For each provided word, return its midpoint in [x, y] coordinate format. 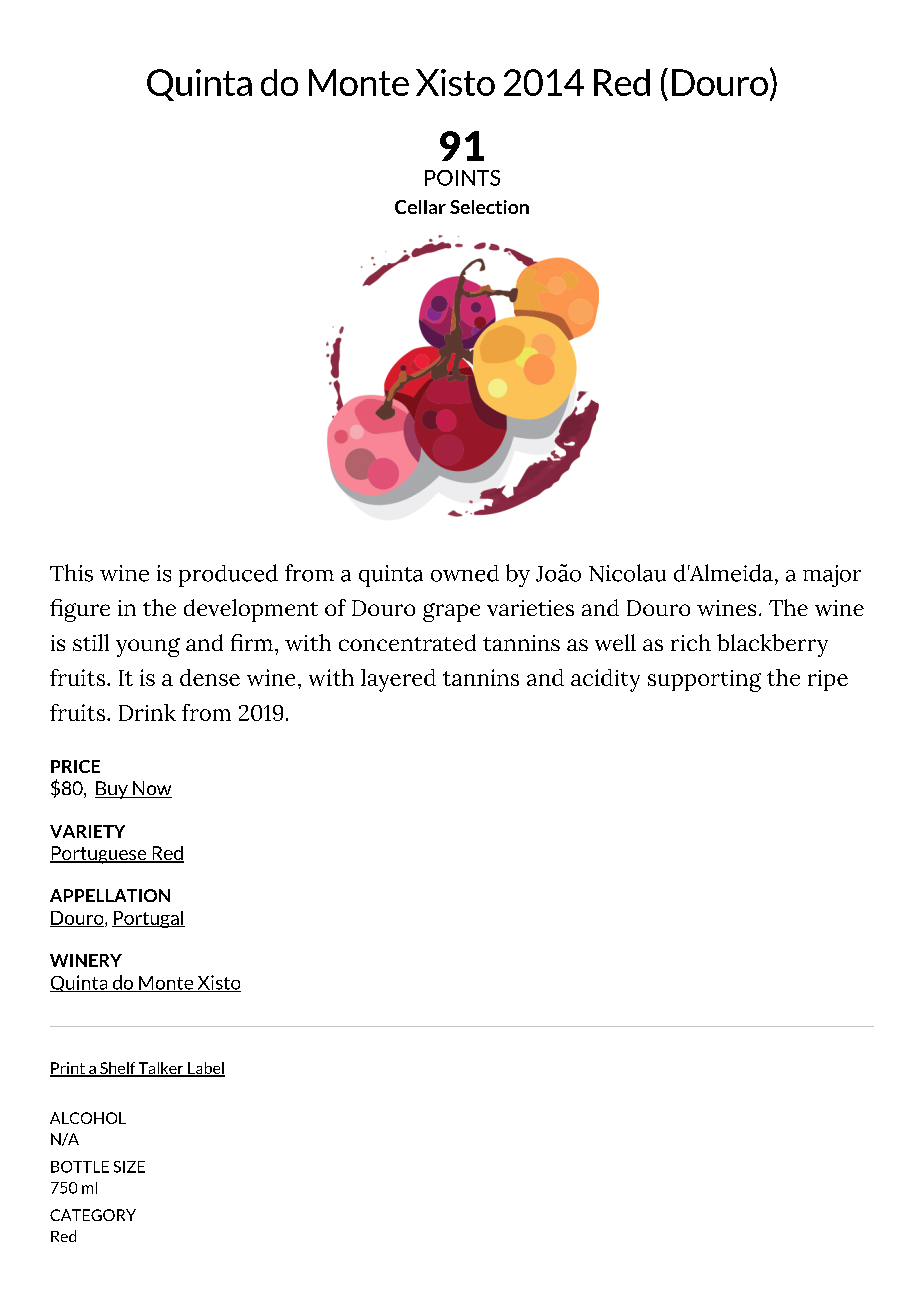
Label [205, 1069]
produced [228, 575]
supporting [704, 681]
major [832, 576]
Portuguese [99, 855]
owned [465, 573]
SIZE [129, 1167]
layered [398, 680]
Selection [489, 207]
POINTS [462, 178]
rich [691, 642]
